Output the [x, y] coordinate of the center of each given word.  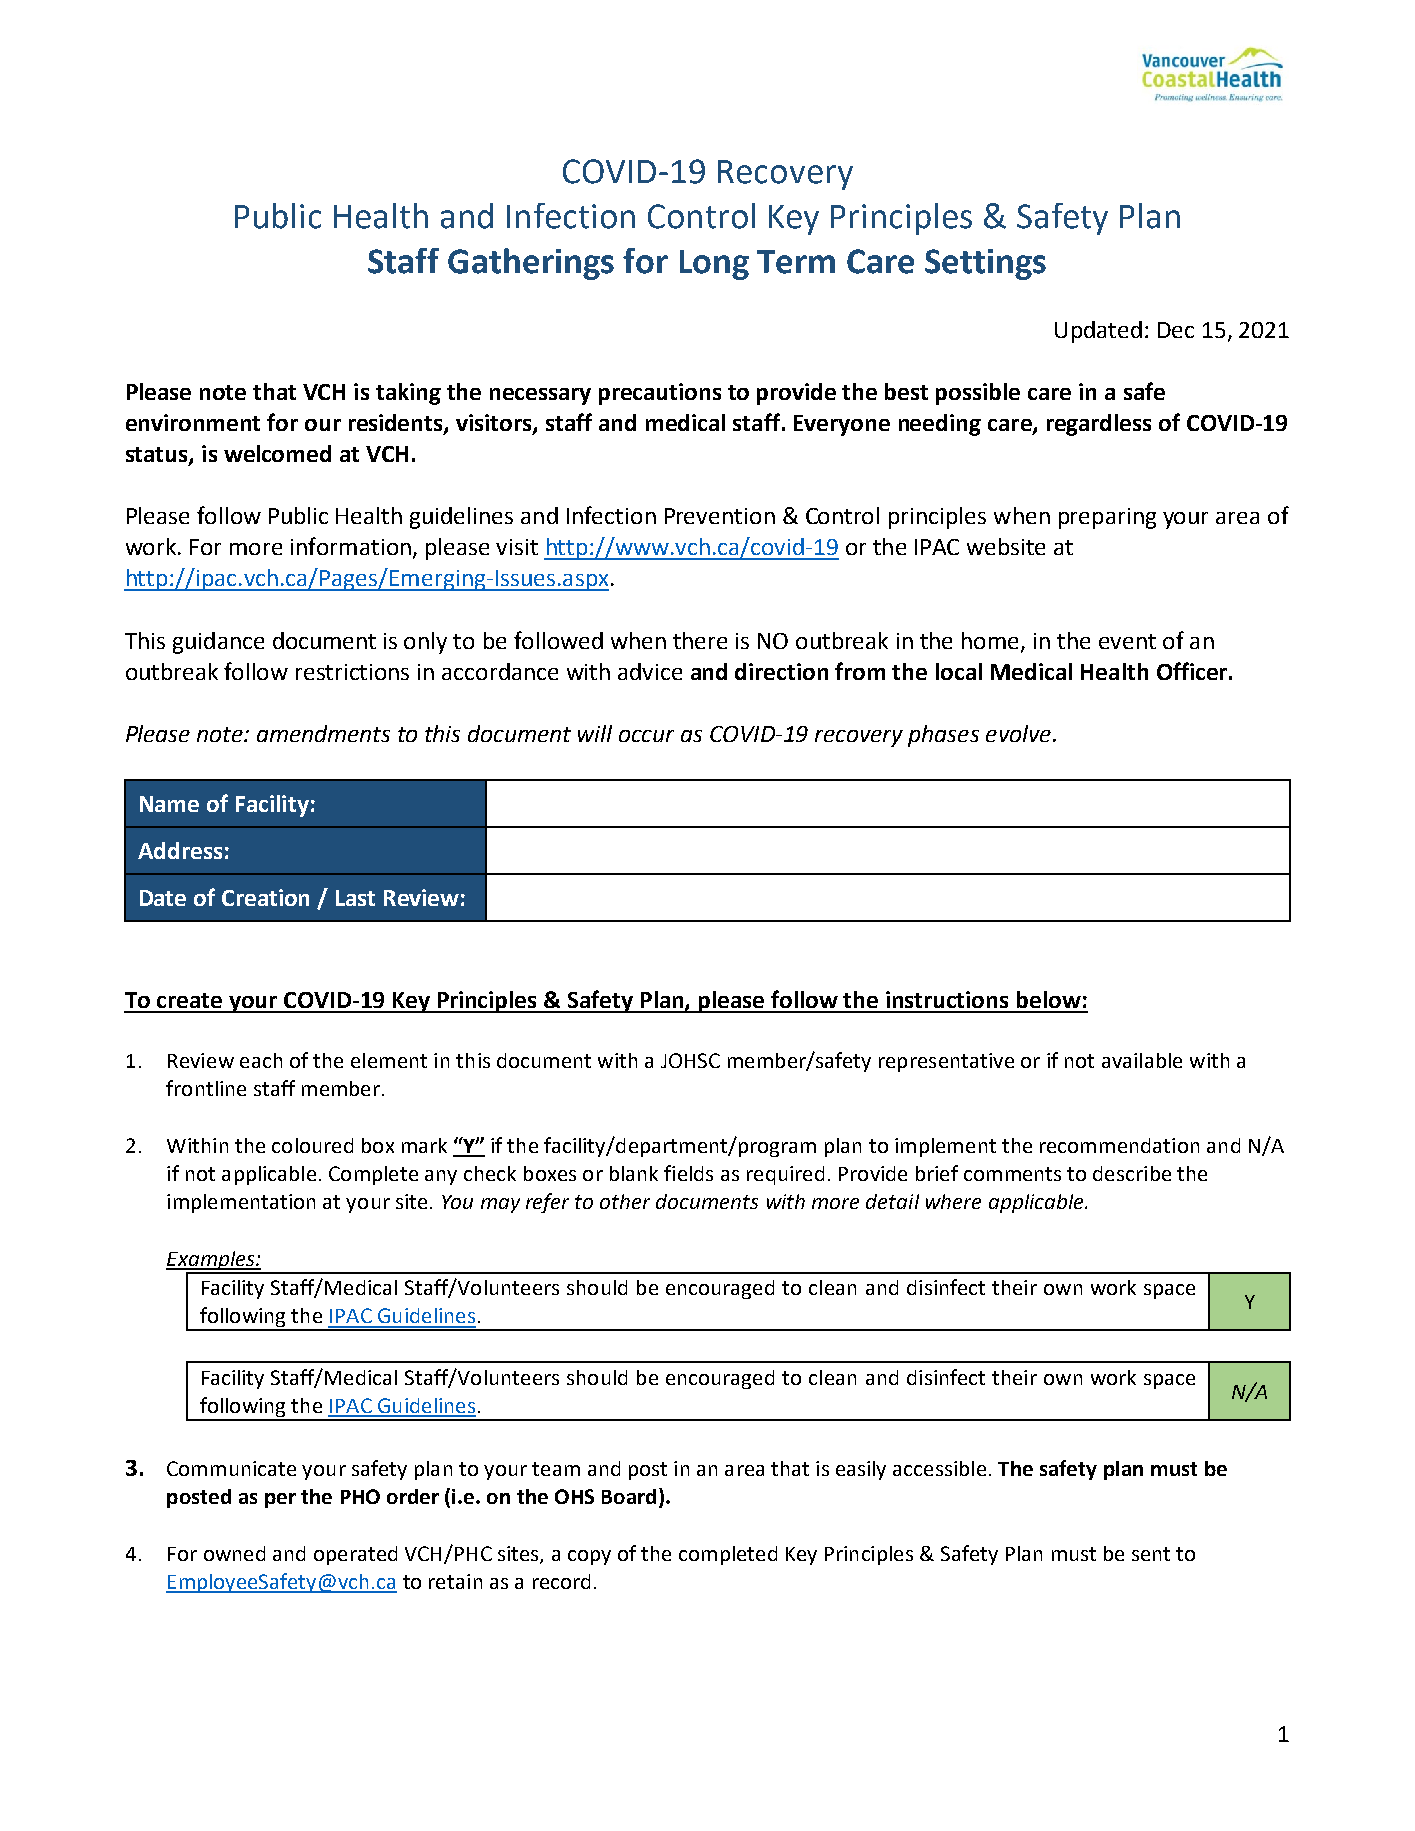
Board [629, 1496]
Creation [265, 897]
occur [646, 736]
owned [234, 1553]
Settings [985, 264]
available [1142, 1060]
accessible [939, 1468]
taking [408, 394]
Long [714, 265]
